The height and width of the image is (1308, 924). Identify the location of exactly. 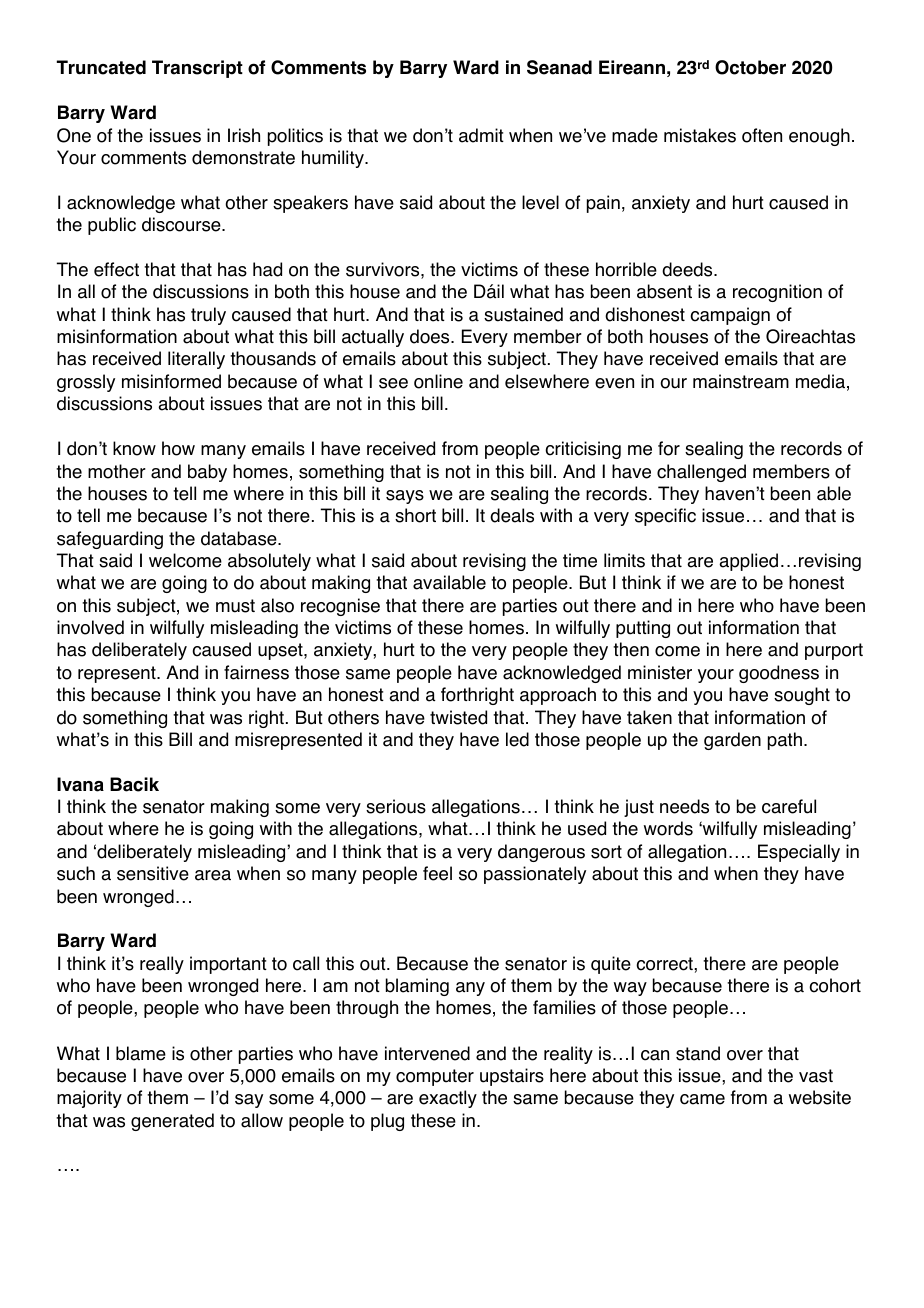
(448, 1099).
